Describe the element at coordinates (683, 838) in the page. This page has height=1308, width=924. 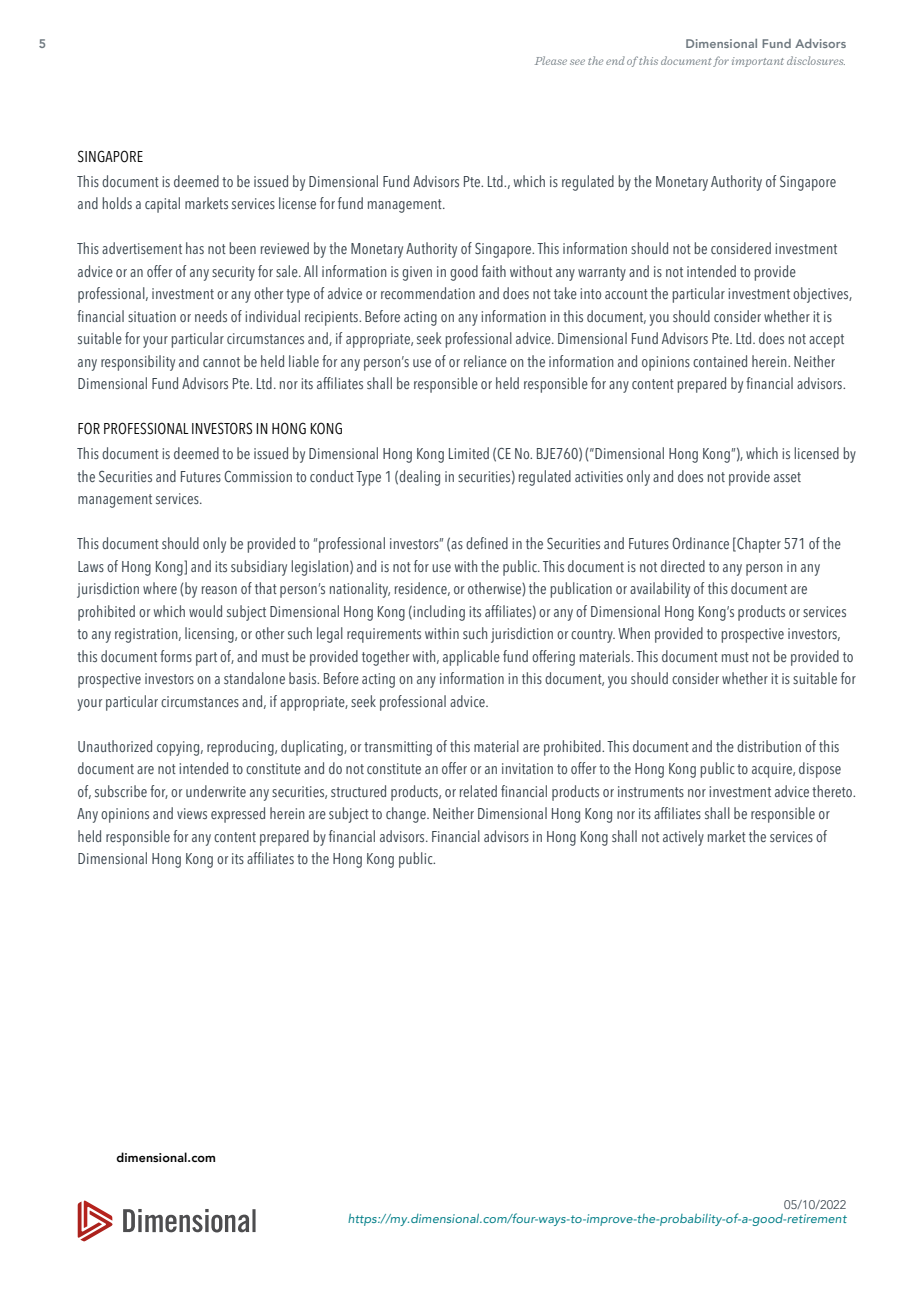
I see `actively` at that location.
